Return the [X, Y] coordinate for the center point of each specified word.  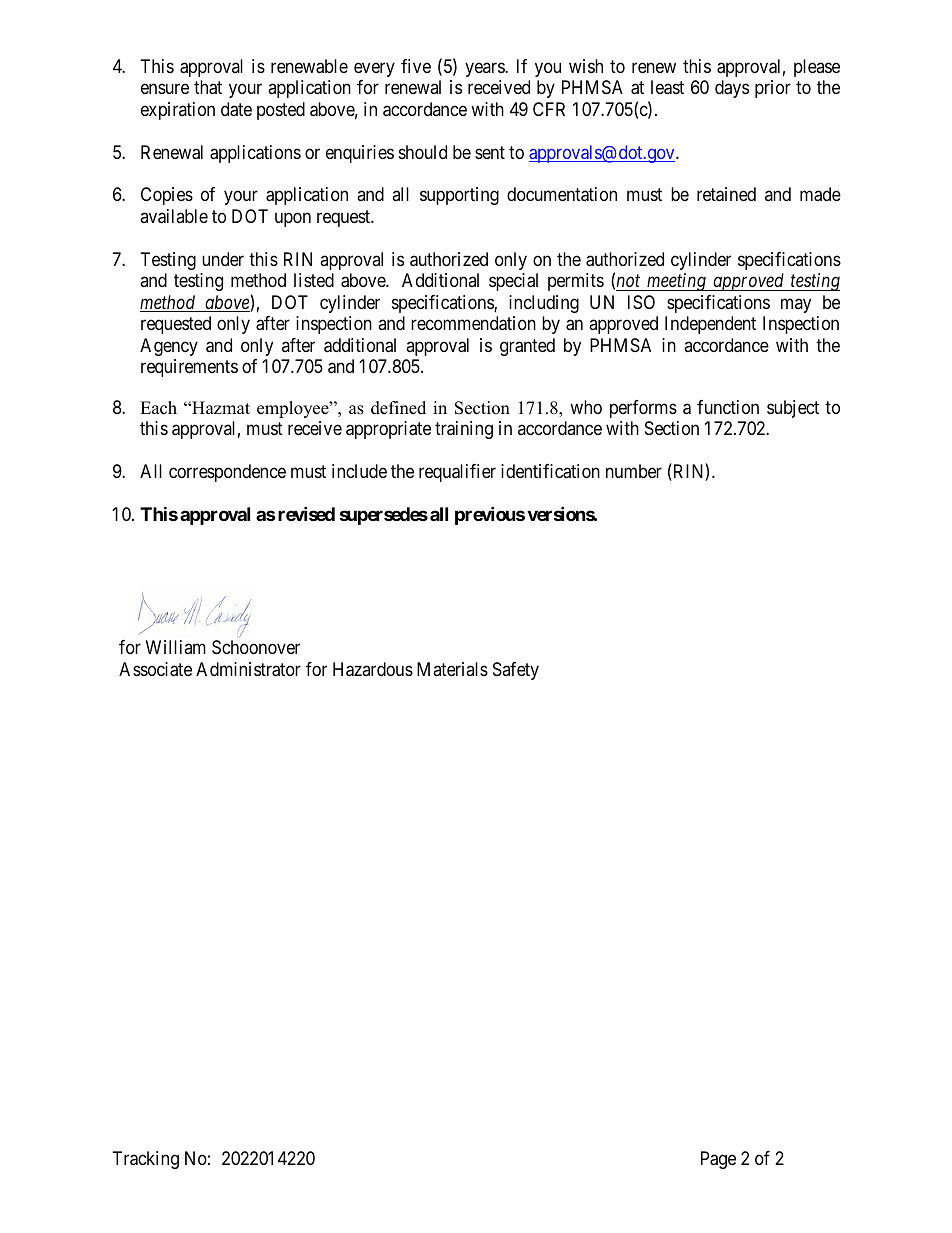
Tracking [146, 1160]
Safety [516, 671]
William [176, 647]
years [485, 69]
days [732, 89]
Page [718, 1160]
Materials [452, 669]
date [236, 109]
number [634, 471]
